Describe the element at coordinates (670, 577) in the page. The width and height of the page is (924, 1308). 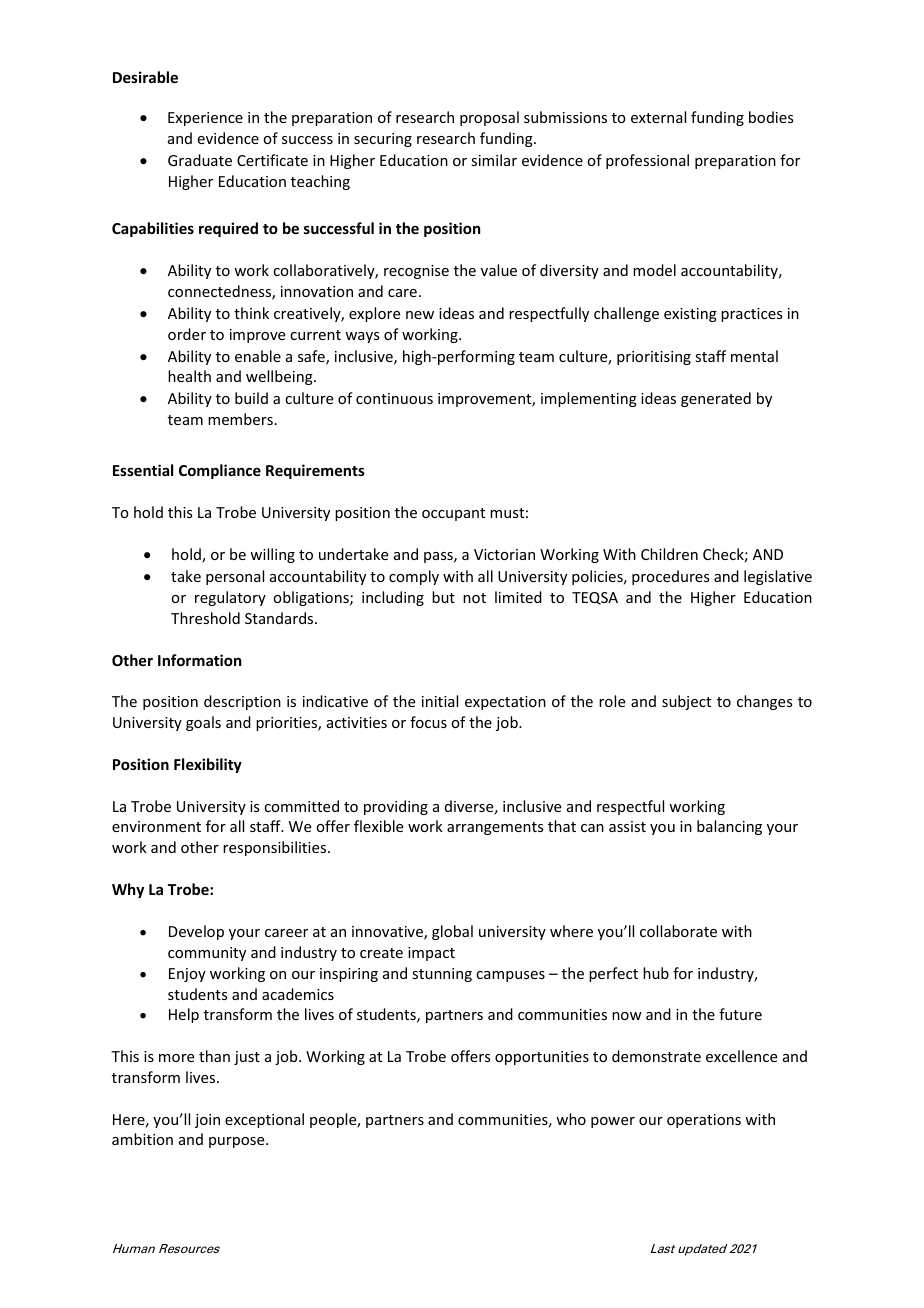
I see `procedures` at that location.
